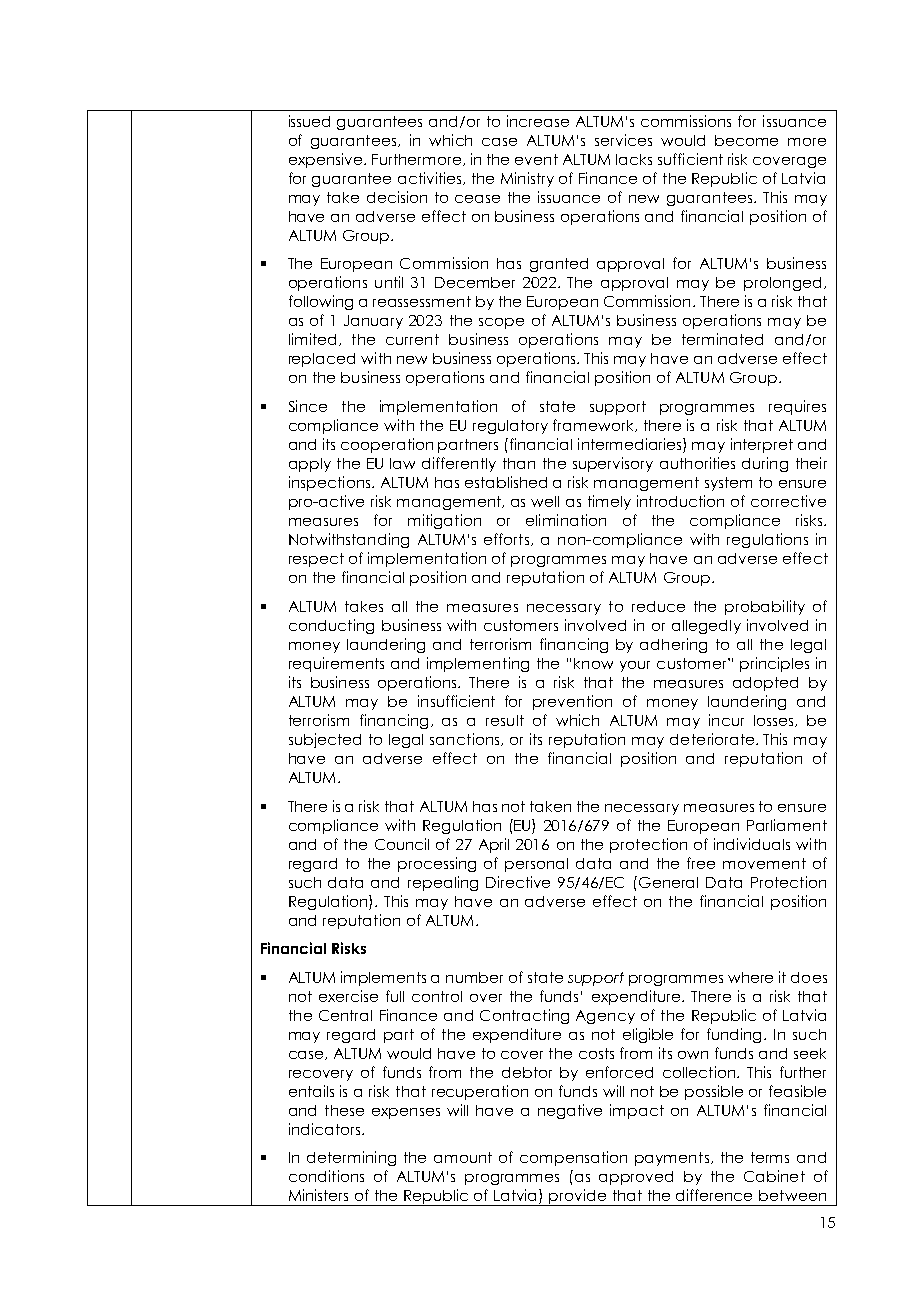 This document has width=924, height=1308. Describe the element at coordinates (746, 140) in the document. I see `become` at that location.
